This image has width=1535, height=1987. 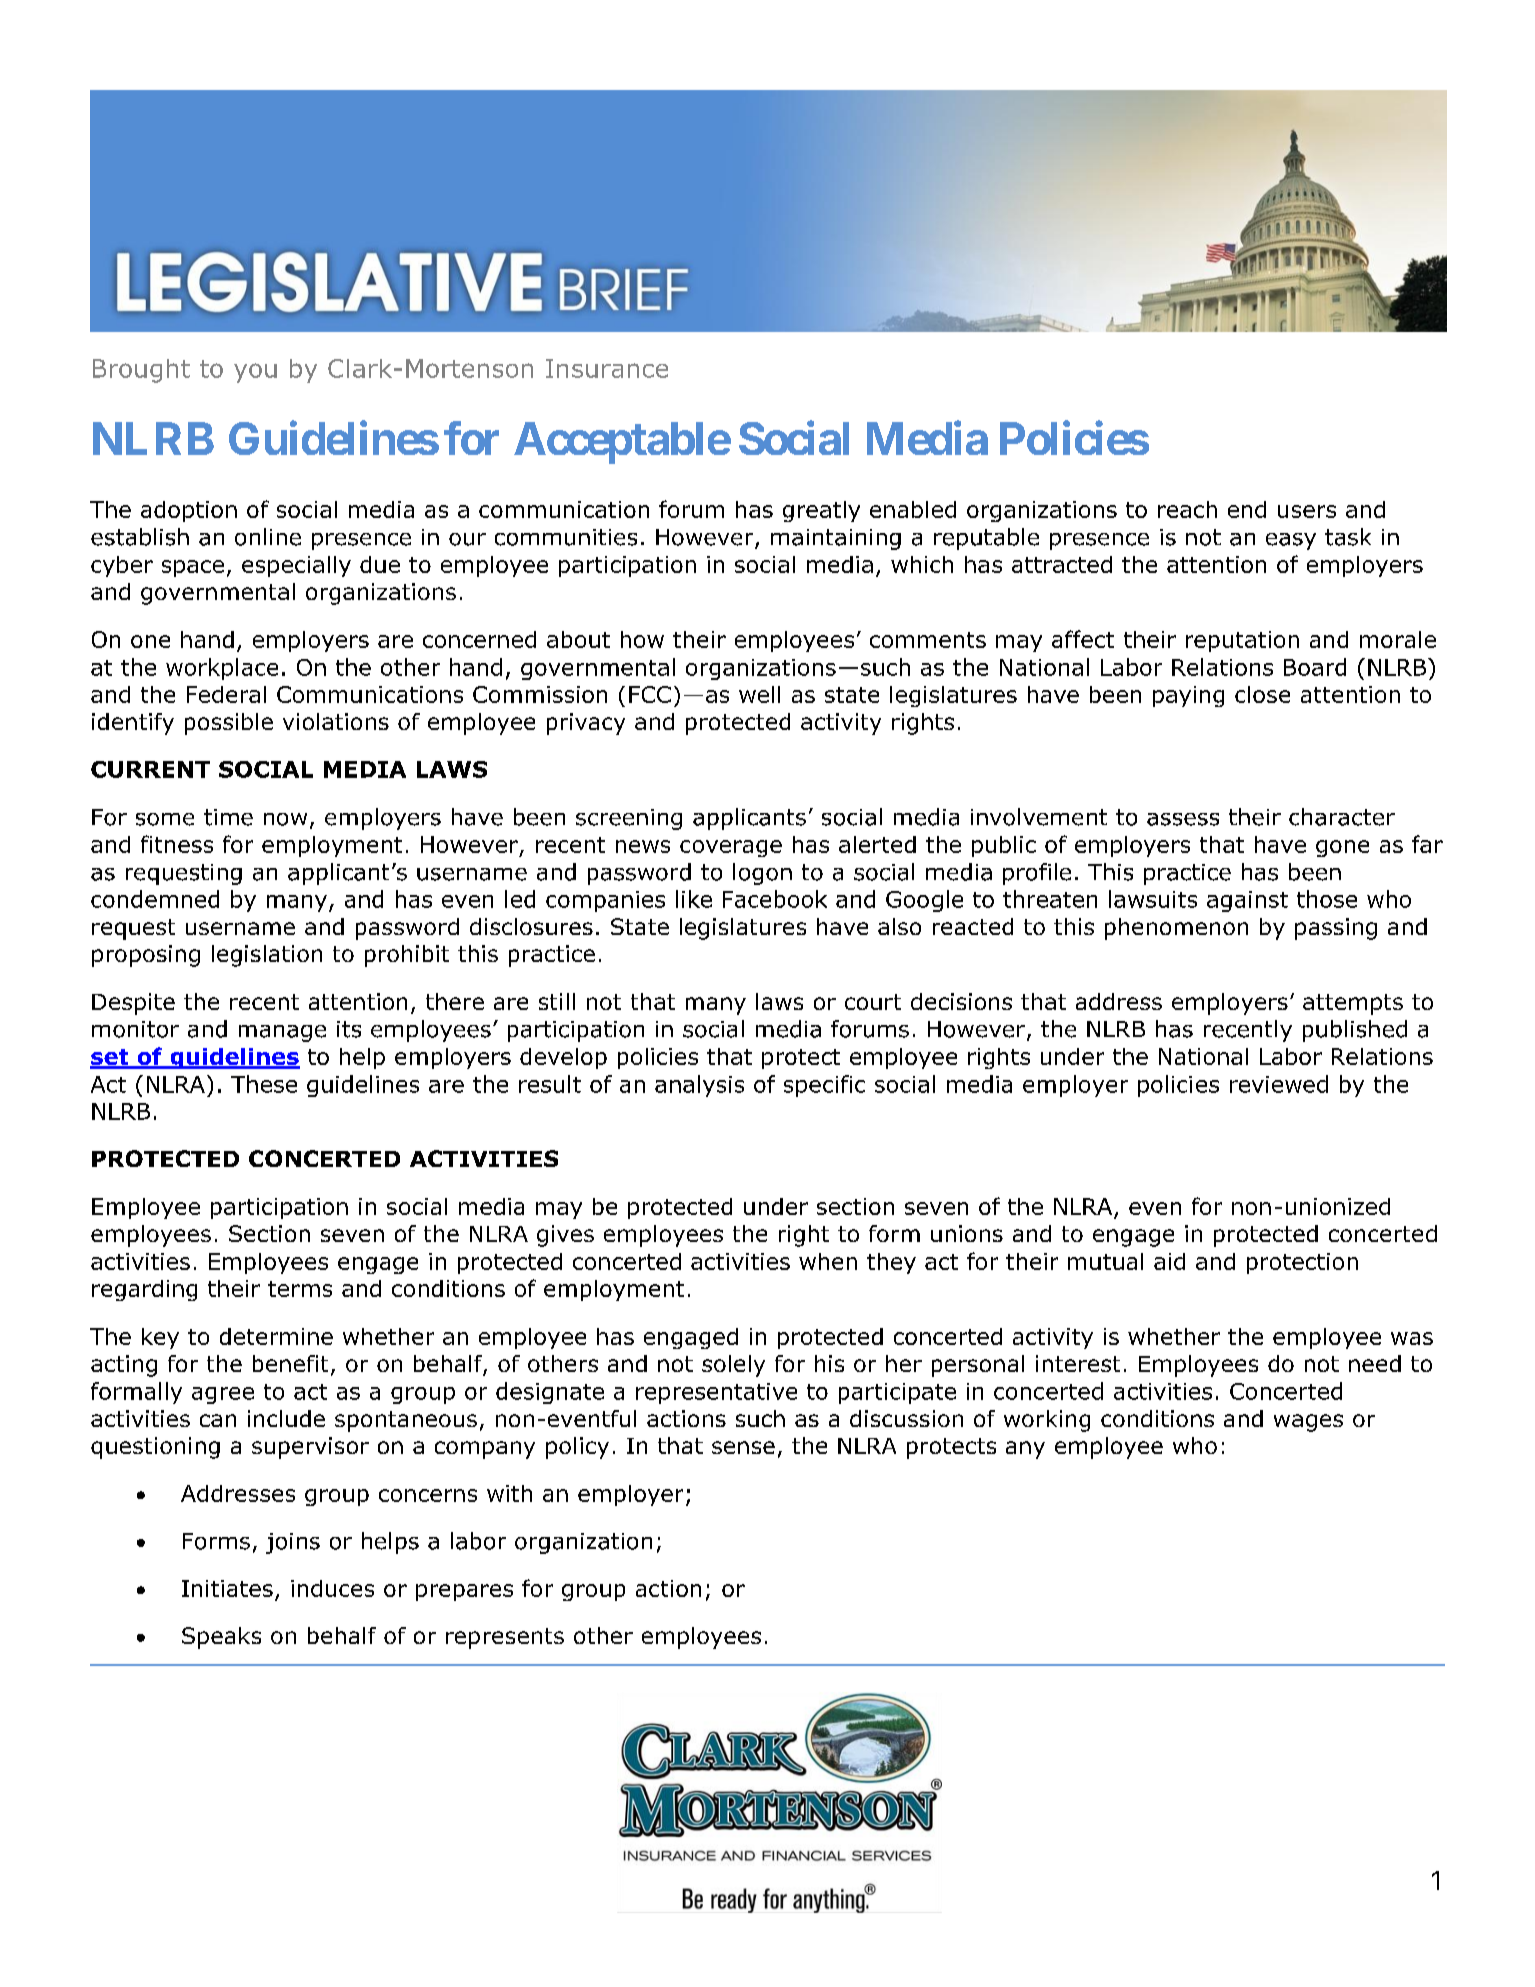 What do you see at coordinates (1262, 694) in the image?
I see `close` at bounding box center [1262, 694].
